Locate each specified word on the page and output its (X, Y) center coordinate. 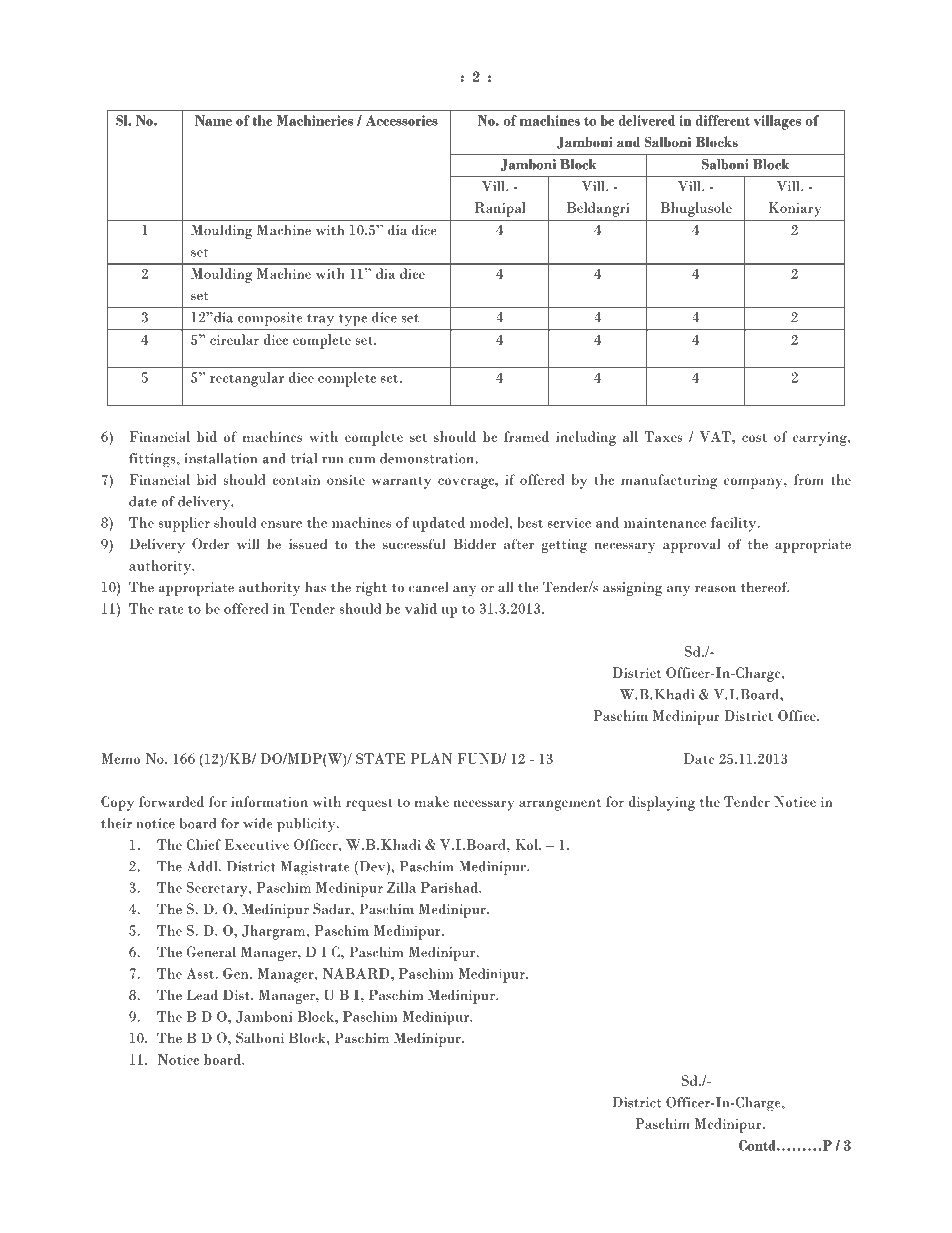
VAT (716, 436)
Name (213, 120)
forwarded (171, 801)
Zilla (401, 887)
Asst (201, 973)
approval (692, 545)
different (723, 120)
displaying (661, 803)
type (353, 320)
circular (234, 339)
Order (210, 544)
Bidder (475, 543)
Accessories (402, 120)
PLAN (431, 758)
